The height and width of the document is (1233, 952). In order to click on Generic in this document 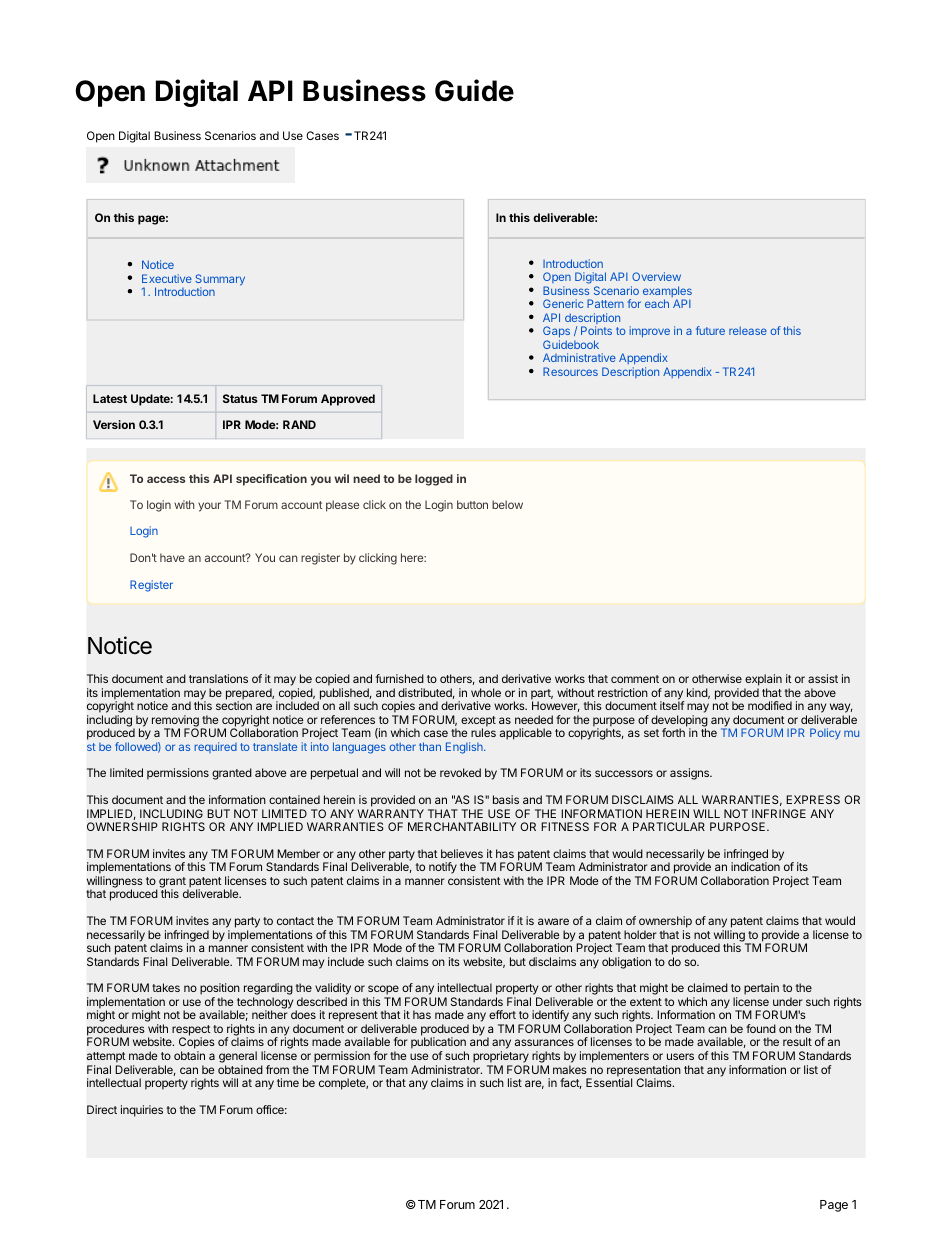, I will do `click(563, 303)`.
